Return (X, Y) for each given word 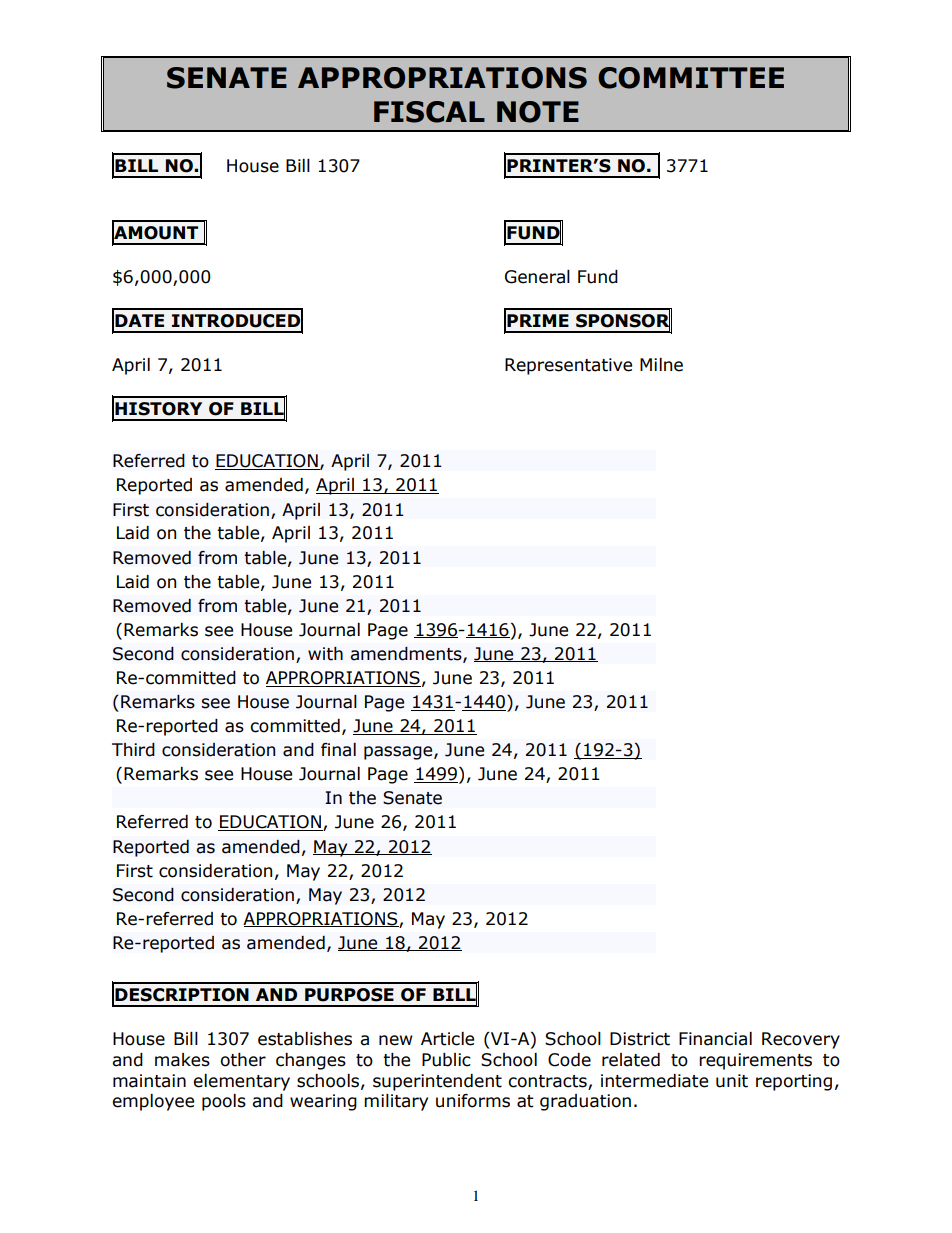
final (338, 750)
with (325, 654)
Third (133, 750)
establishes (305, 1039)
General (537, 277)
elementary (241, 1082)
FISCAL (429, 112)
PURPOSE (349, 995)
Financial (715, 1039)
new (396, 1040)
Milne (661, 365)
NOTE (538, 112)
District (640, 1039)
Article (447, 1039)
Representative (568, 366)
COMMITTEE (691, 78)
